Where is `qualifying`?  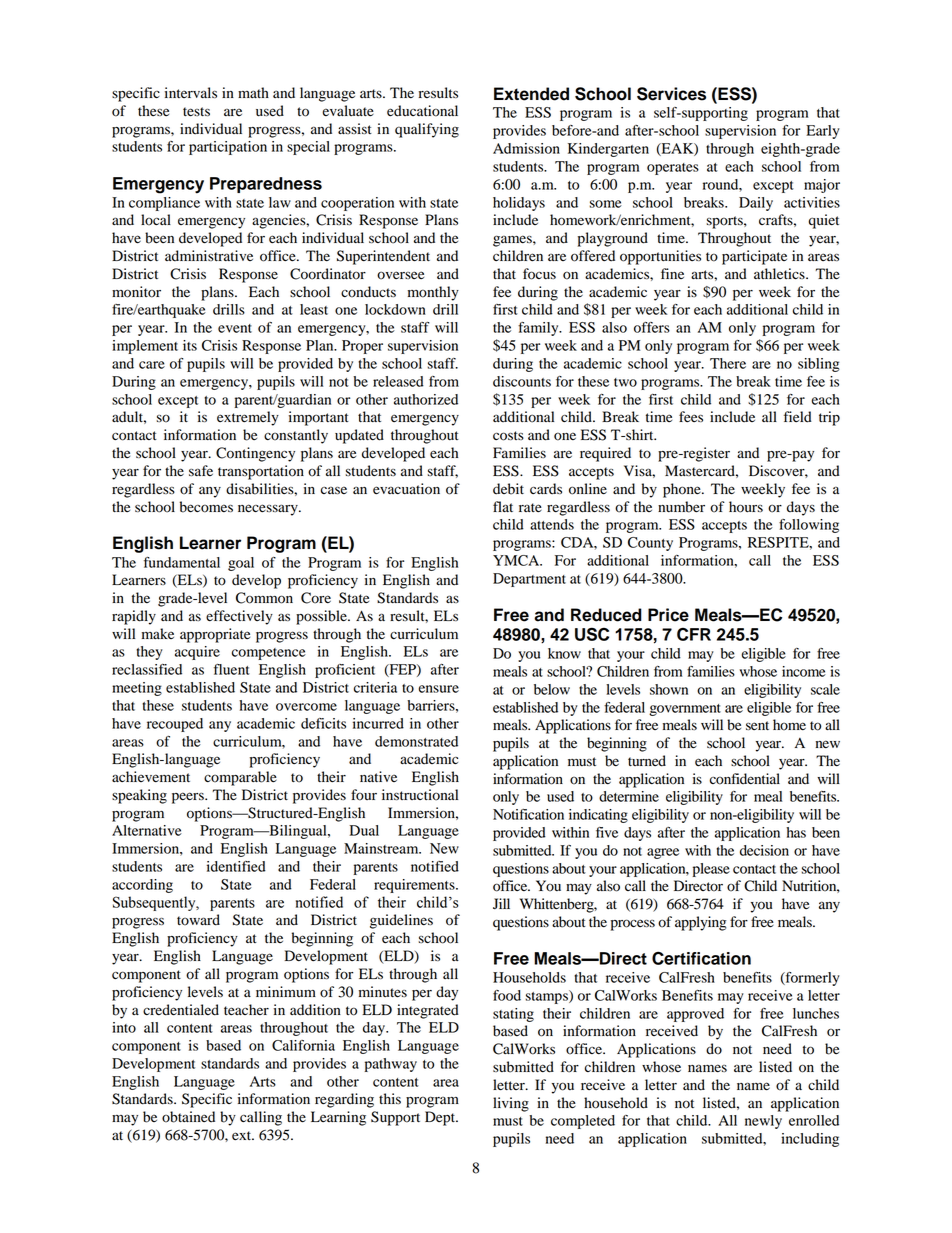
qualifying is located at coordinates (427, 130).
